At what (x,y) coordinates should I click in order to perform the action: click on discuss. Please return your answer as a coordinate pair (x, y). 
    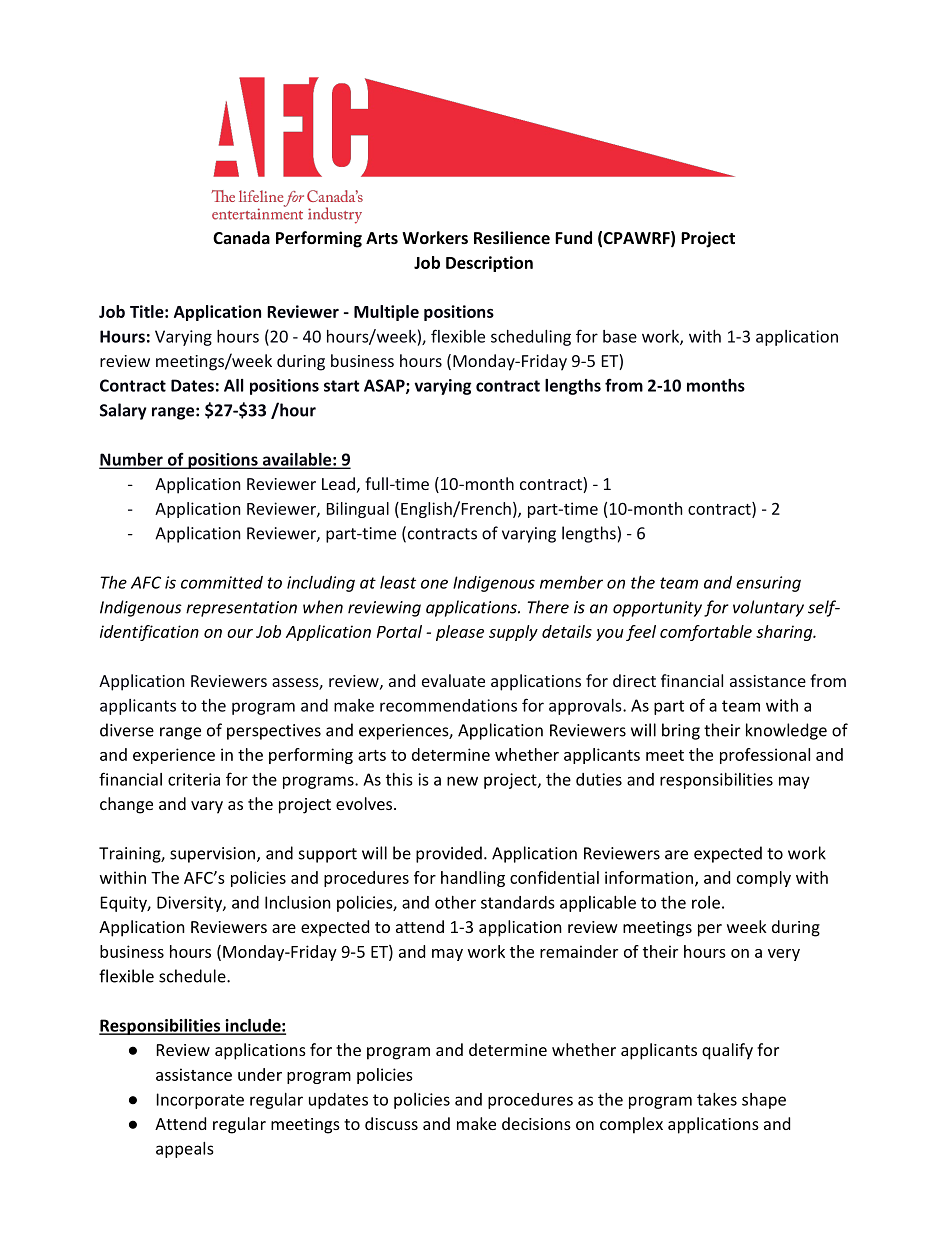
    Looking at the image, I should click on (391, 1123).
